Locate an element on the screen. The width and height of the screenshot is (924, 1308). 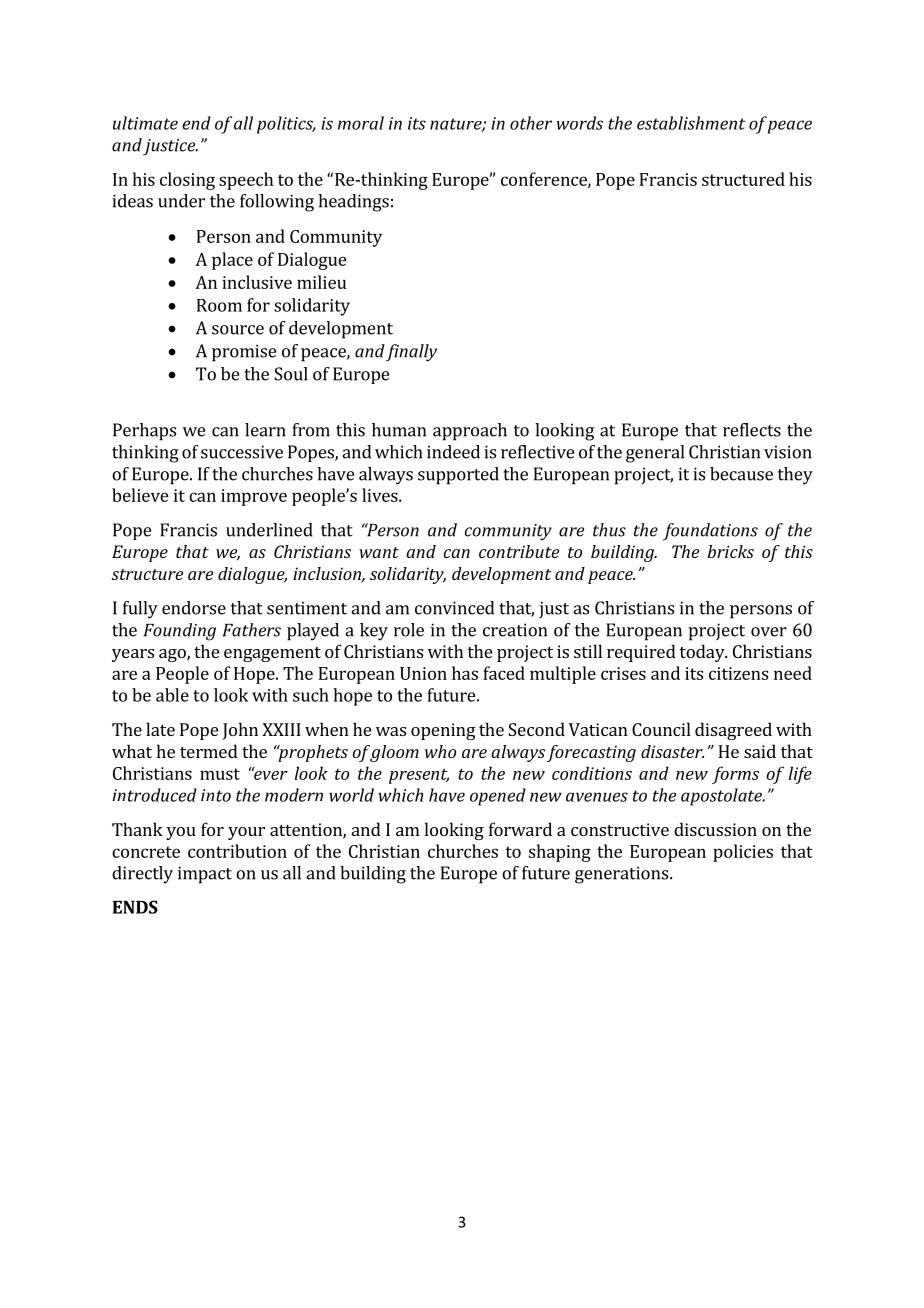
impact is located at coordinates (205, 875).
